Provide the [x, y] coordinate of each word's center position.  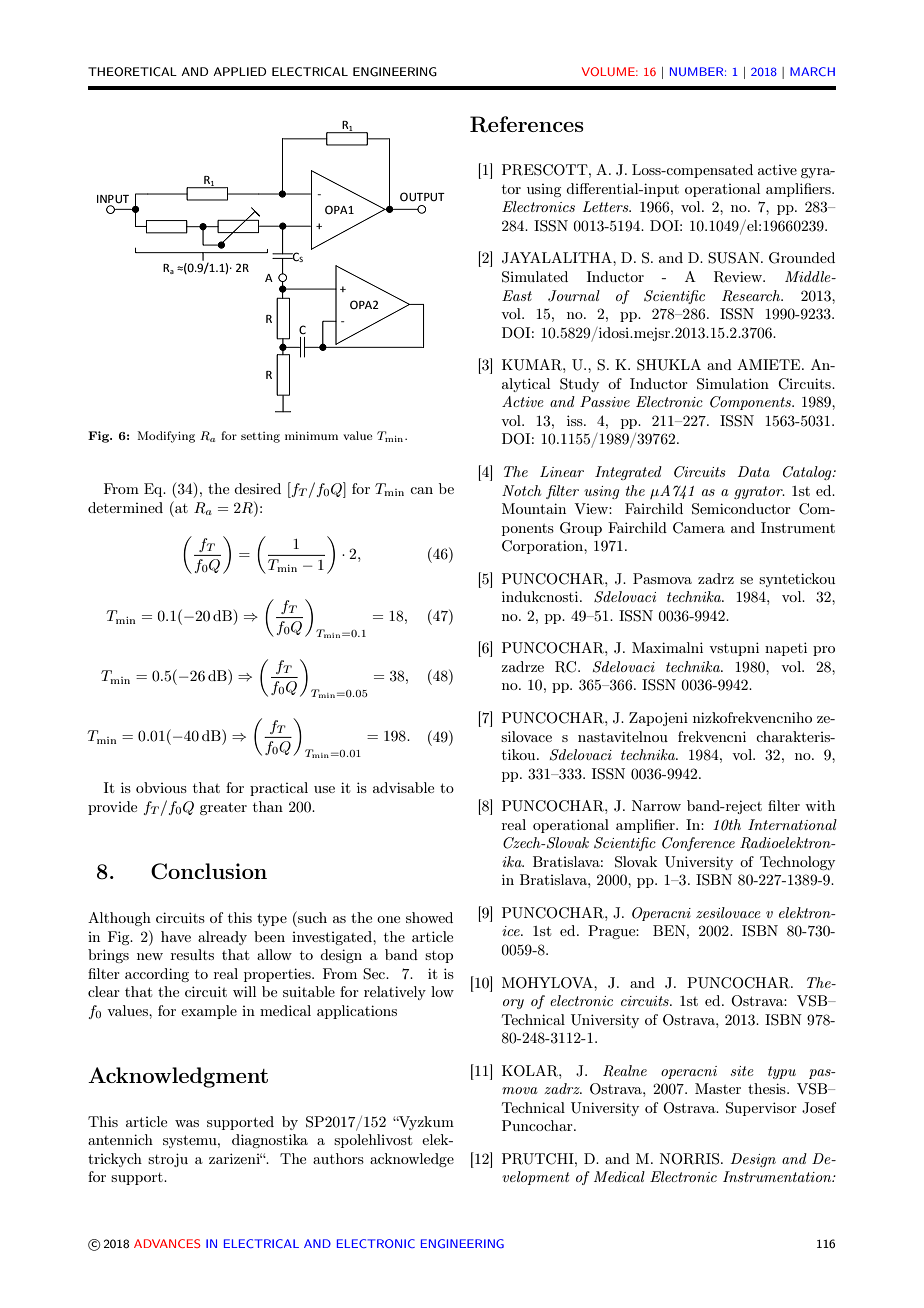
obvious [161, 787]
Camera [699, 528]
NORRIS [691, 1159]
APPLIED [239, 71]
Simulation [733, 384]
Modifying [166, 437]
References [527, 124]
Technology [797, 863]
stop [439, 957]
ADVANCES [167, 1243]
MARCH [812, 71]
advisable [403, 787]
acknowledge [412, 1160]
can [421, 490]
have [176, 936]
